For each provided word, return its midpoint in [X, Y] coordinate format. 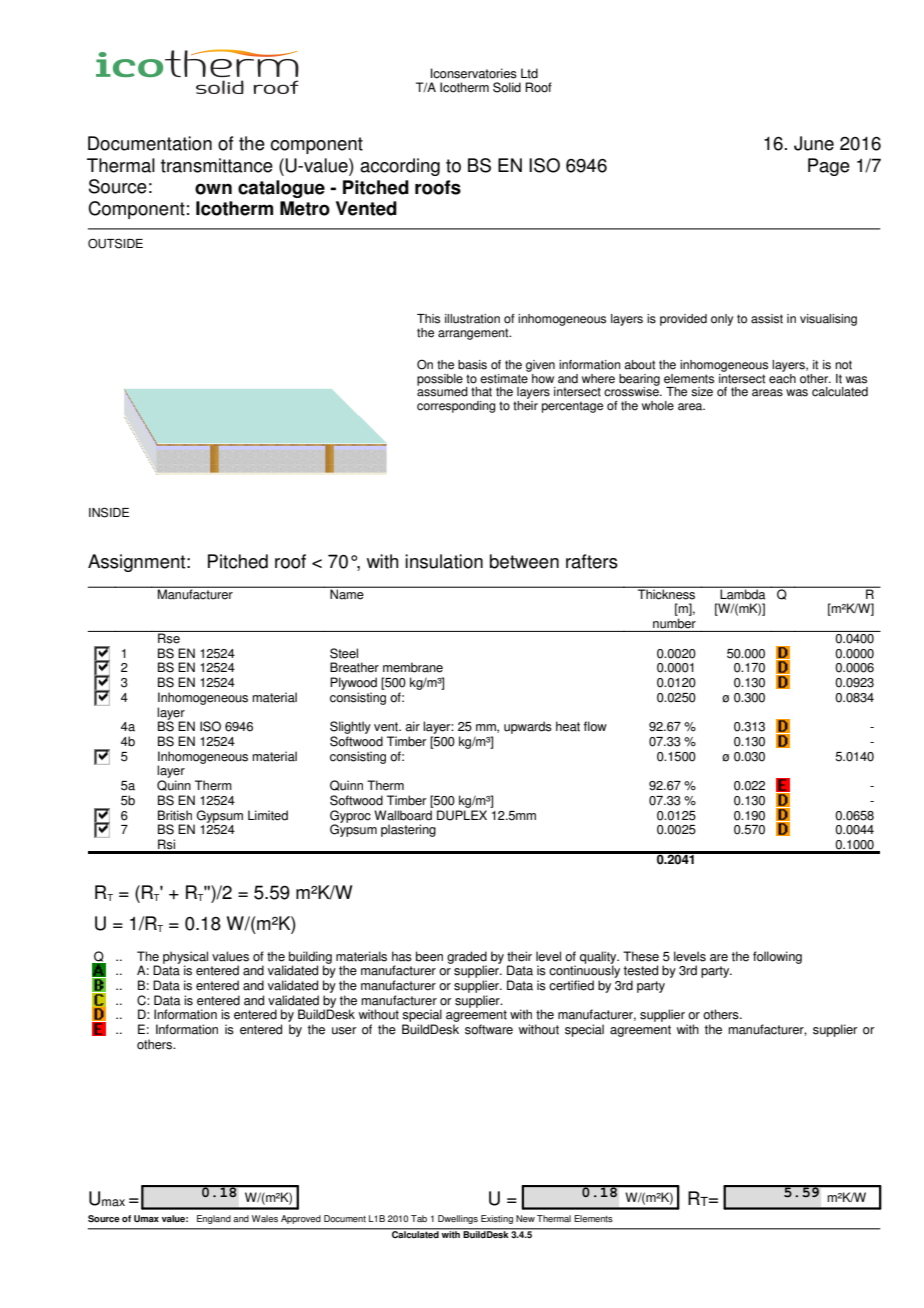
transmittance [217, 165]
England [214, 1219]
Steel [344, 653]
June [814, 143]
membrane [413, 667]
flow [595, 726]
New [525, 1218]
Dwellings [458, 1219]
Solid [507, 87]
